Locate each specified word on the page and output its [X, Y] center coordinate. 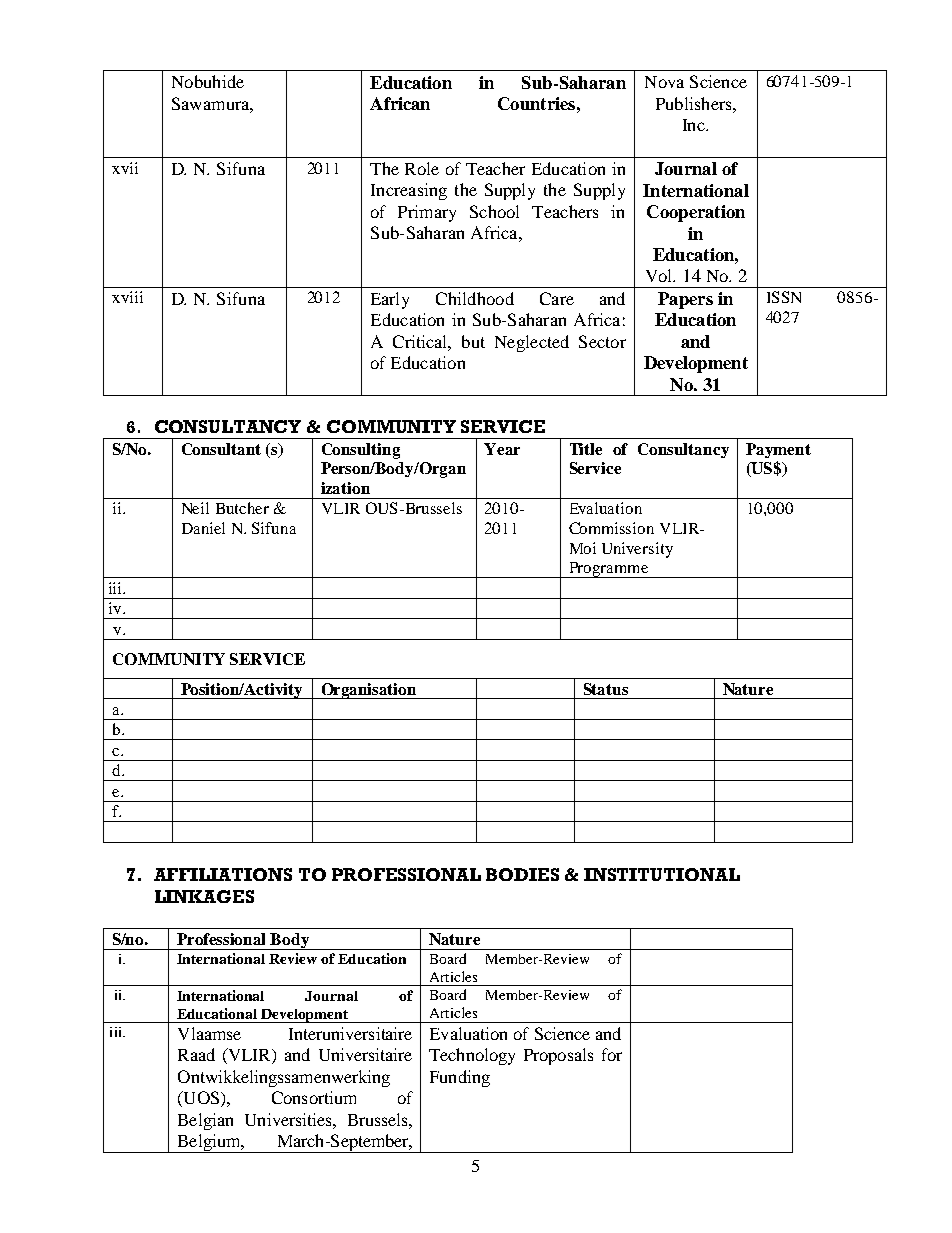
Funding [460, 1078]
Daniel [203, 528]
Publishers [695, 103]
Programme [608, 570]
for [612, 1054]
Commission [611, 528]
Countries [536, 103]
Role [422, 168]
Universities [289, 1119]
